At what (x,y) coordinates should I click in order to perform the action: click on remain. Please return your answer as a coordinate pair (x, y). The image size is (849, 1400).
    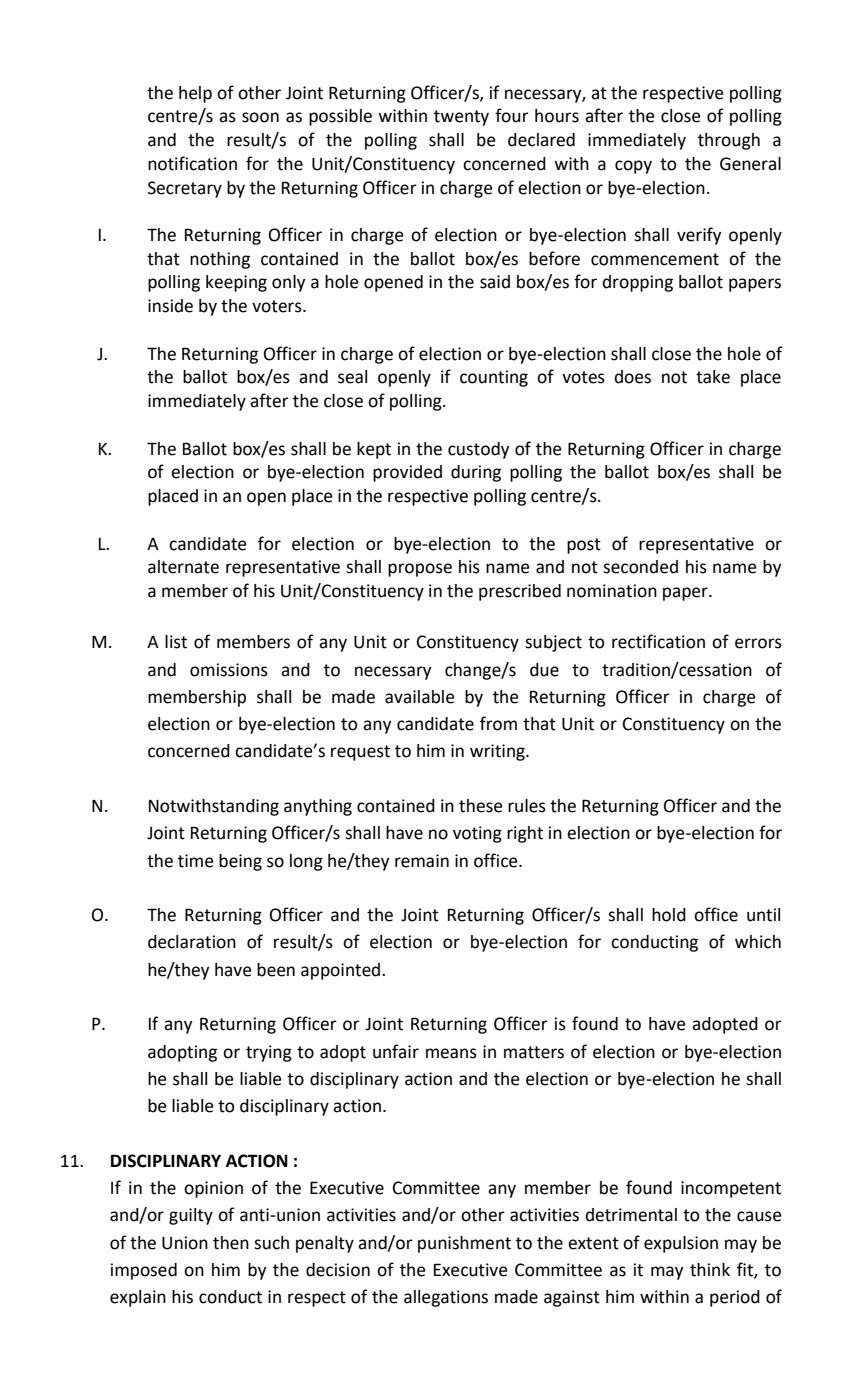
    Looking at the image, I should click on (422, 861).
